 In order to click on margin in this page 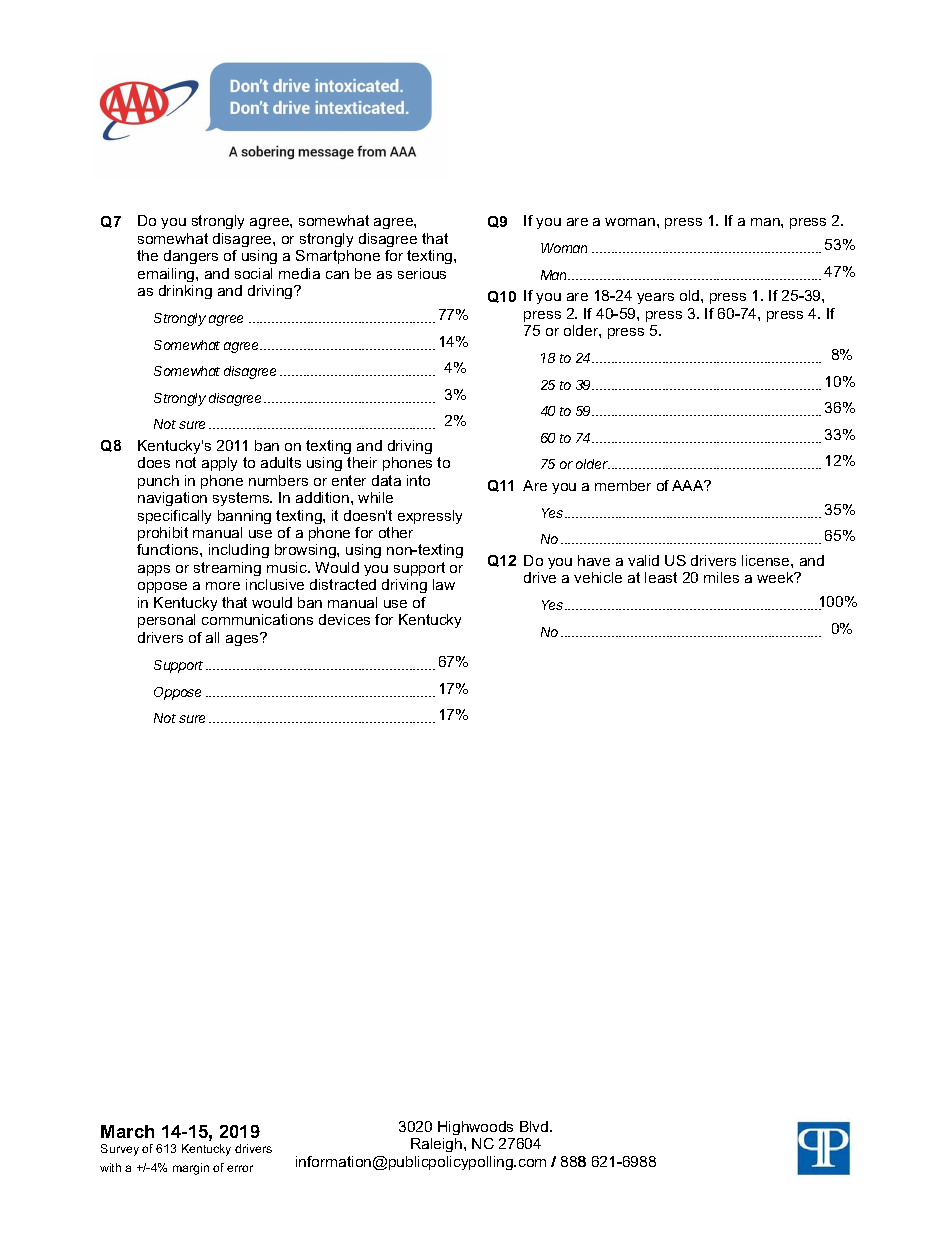, I will do `click(191, 1169)`.
